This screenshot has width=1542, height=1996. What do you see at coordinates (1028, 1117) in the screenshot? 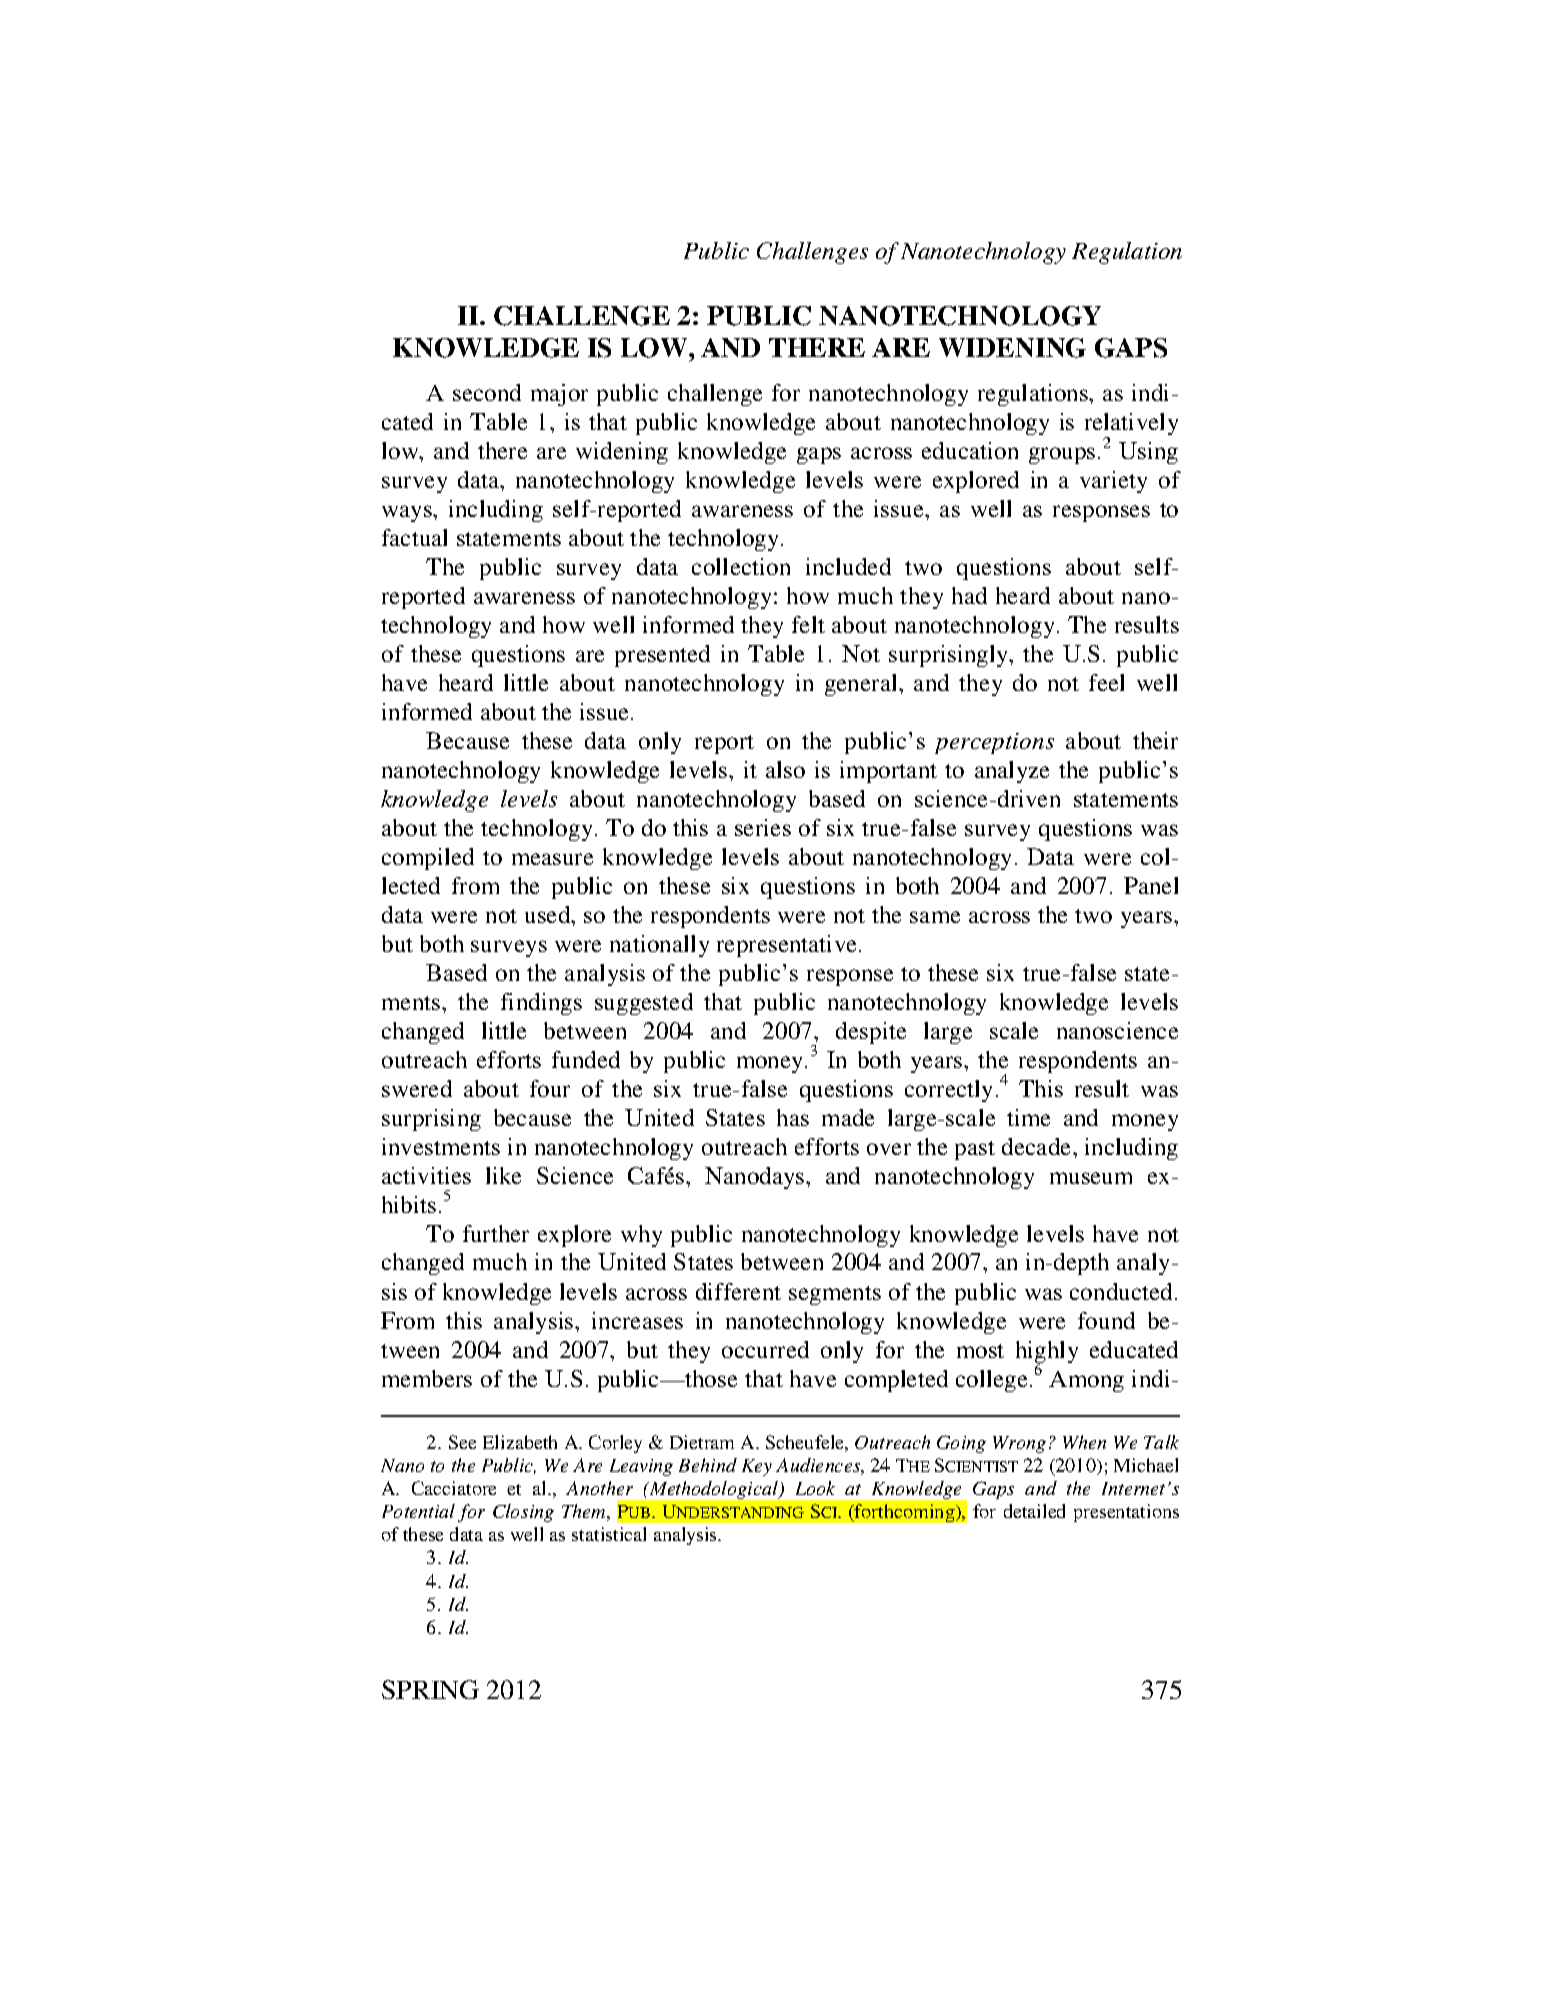
I see `time` at bounding box center [1028, 1117].
